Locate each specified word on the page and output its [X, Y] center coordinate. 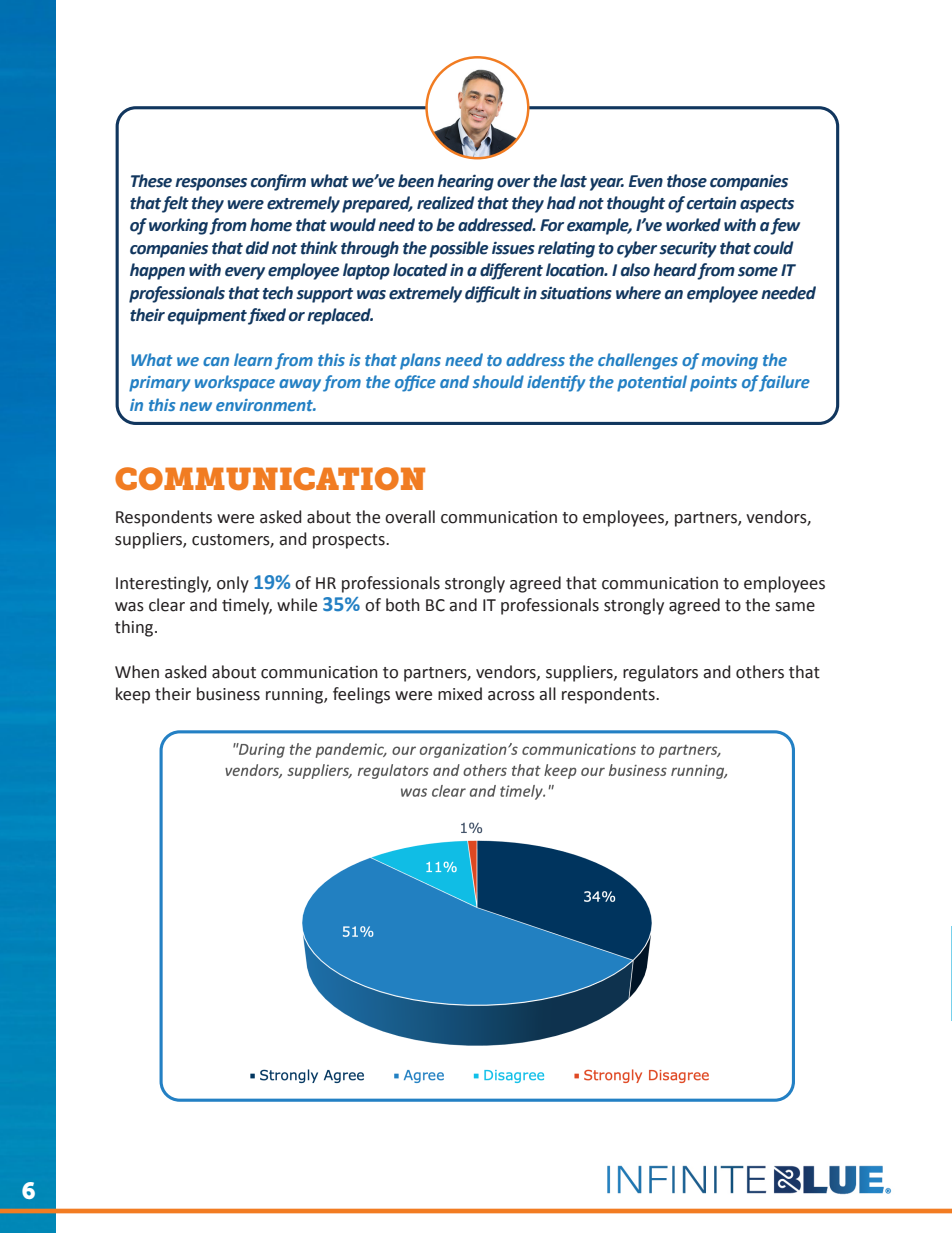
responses [211, 184]
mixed [460, 694]
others [760, 672]
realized [446, 203]
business [228, 694]
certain [711, 203]
